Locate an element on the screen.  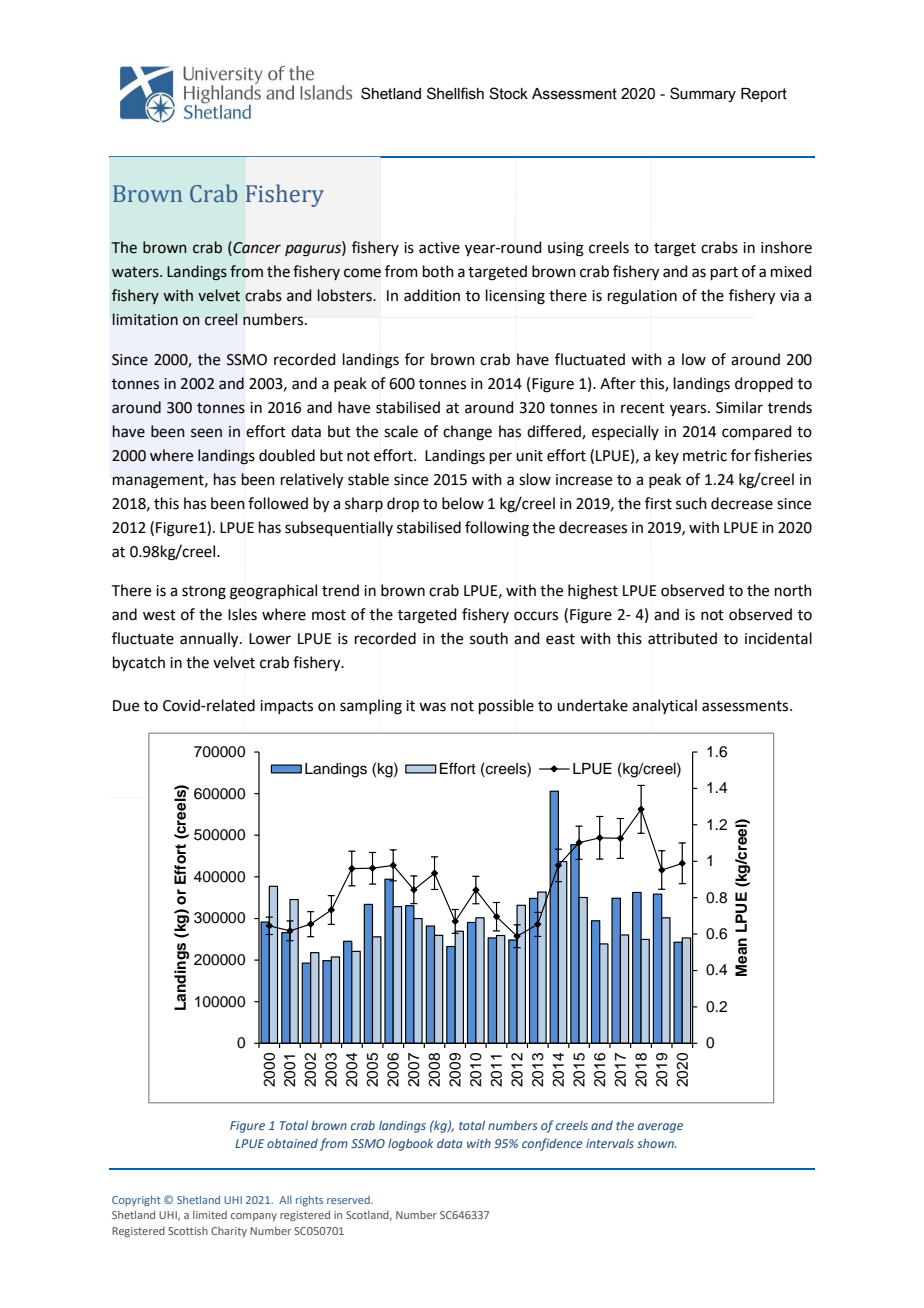
annually is located at coordinates (210, 640).
